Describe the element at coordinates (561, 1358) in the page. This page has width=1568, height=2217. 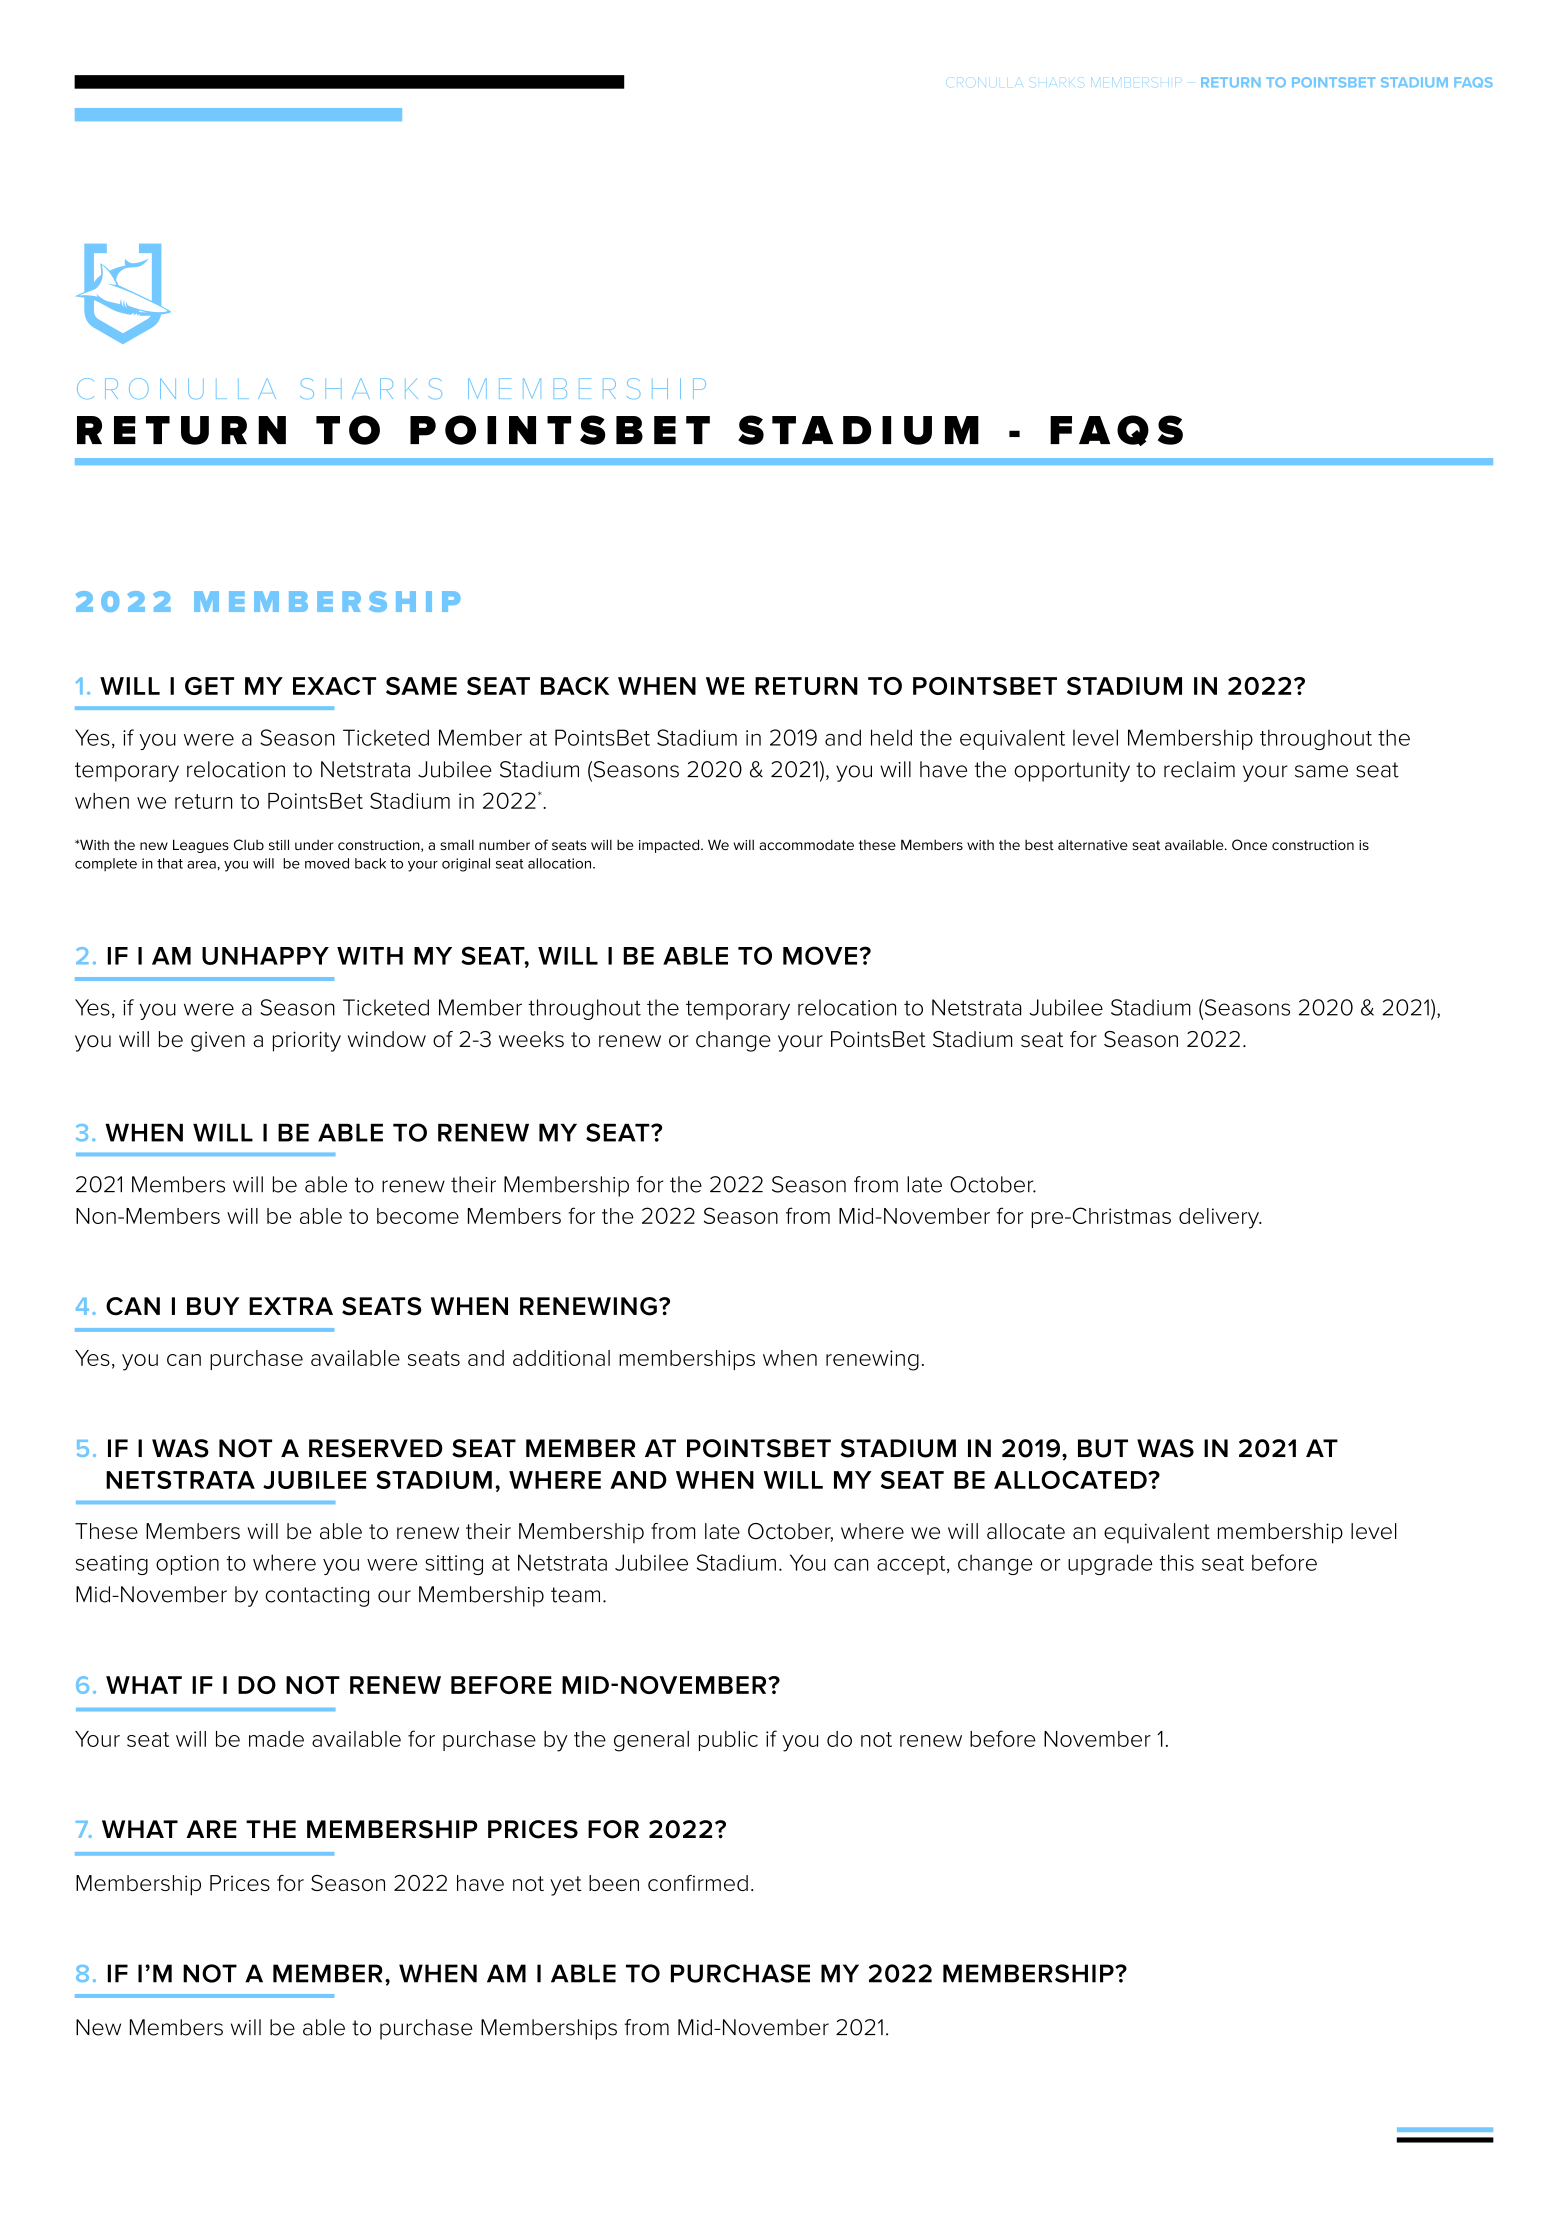
I see `additional` at that location.
